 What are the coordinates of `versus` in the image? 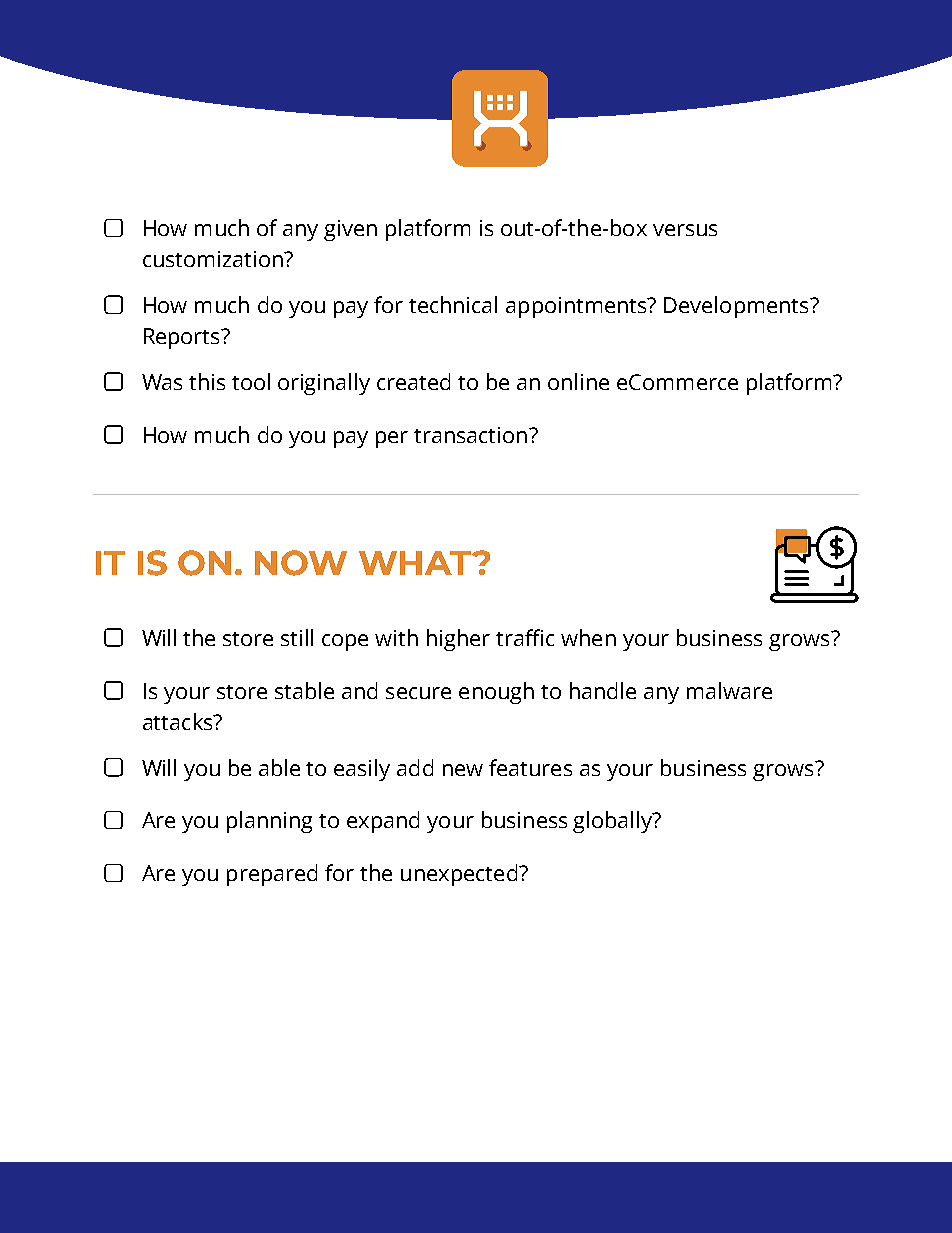 It's located at (685, 230).
